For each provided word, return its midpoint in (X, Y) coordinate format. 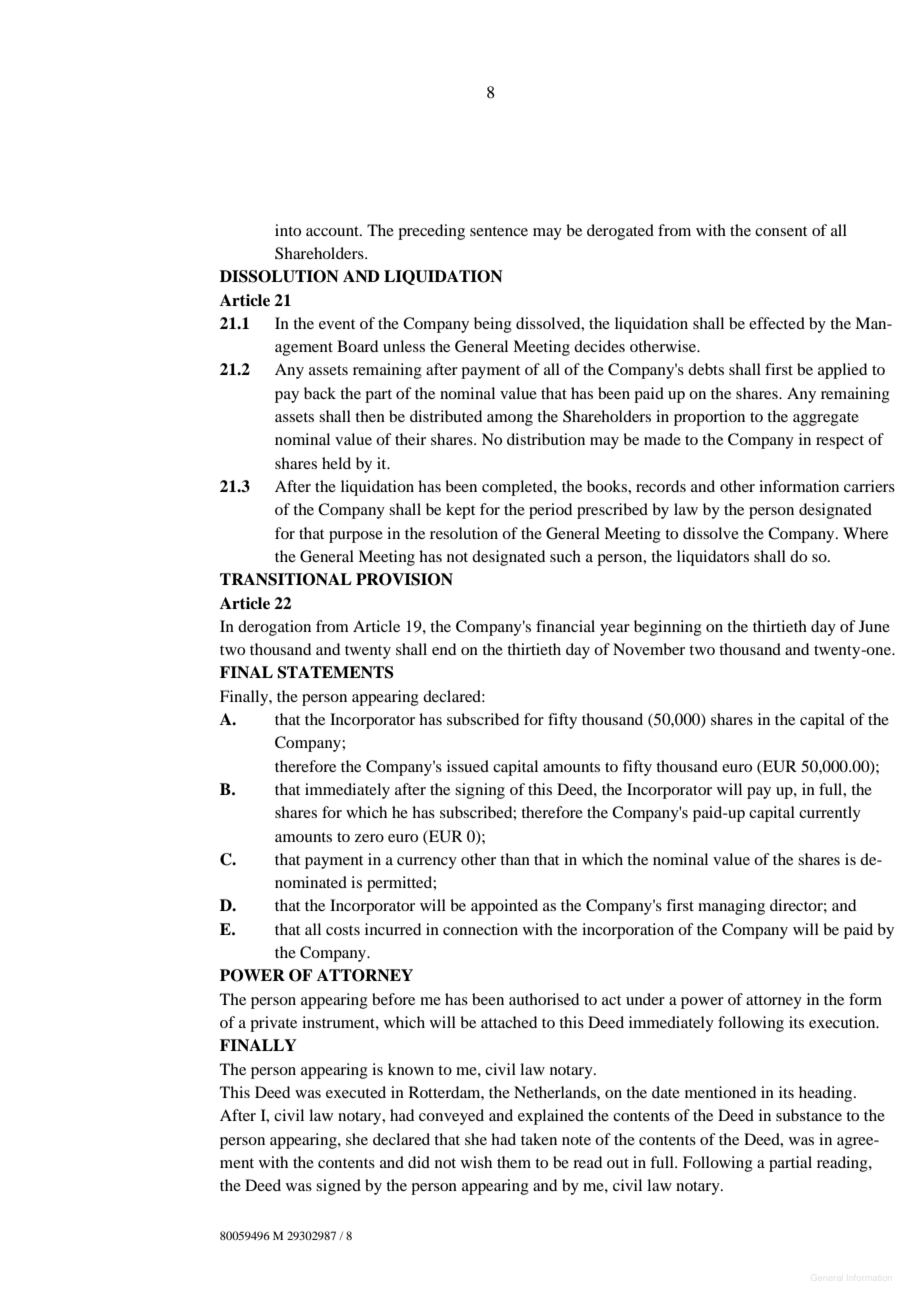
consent (781, 231)
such (565, 556)
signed (338, 1187)
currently (830, 814)
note (576, 1140)
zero (369, 838)
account (333, 231)
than (515, 859)
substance (809, 1115)
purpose (356, 537)
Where (865, 533)
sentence (499, 231)
